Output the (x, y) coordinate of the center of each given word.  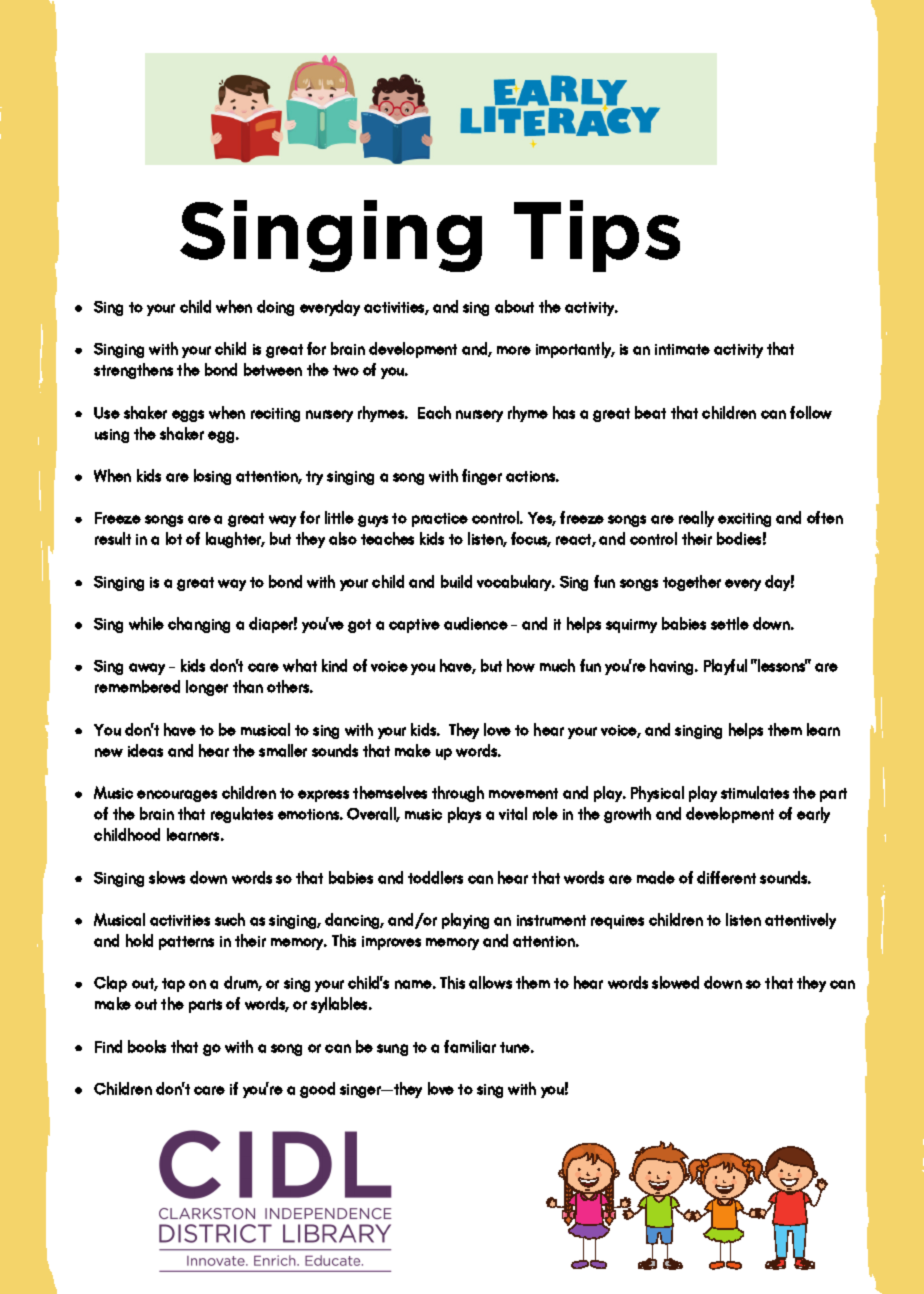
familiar (470, 1046)
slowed (675, 982)
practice (440, 520)
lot (174, 538)
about (514, 306)
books (147, 1046)
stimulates (755, 792)
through (458, 794)
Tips (597, 236)
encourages (177, 796)
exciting (744, 520)
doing (275, 308)
